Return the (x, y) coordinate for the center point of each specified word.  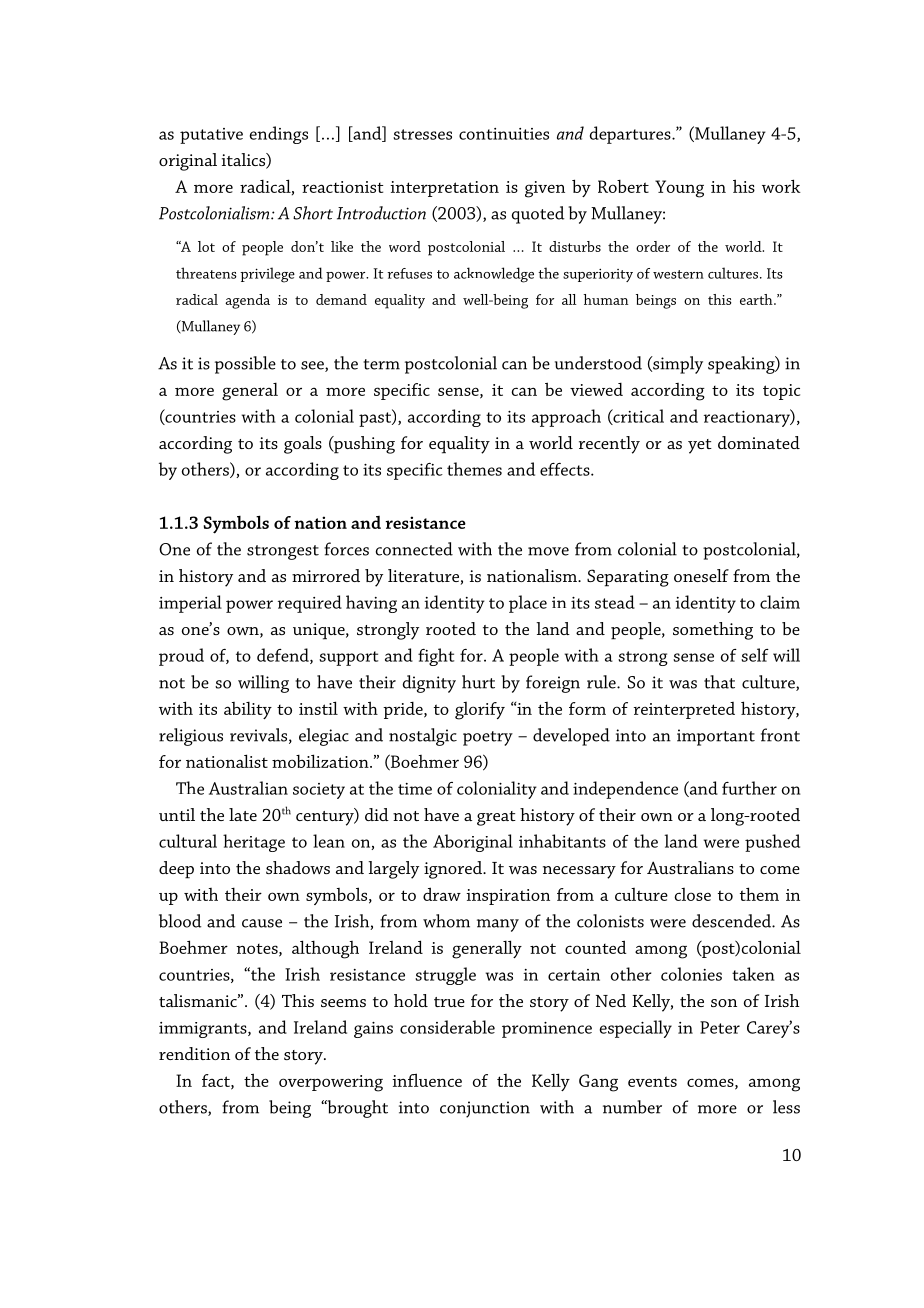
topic (781, 392)
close (692, 894)
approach (566, 418)
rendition (194, 1053)
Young (679, 189)
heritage (254, 843)
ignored (454, 870)
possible (245, 365)
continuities (504, 134)
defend (284, 656)
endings (279, 135)
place (528, 604)
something (713, 631)
